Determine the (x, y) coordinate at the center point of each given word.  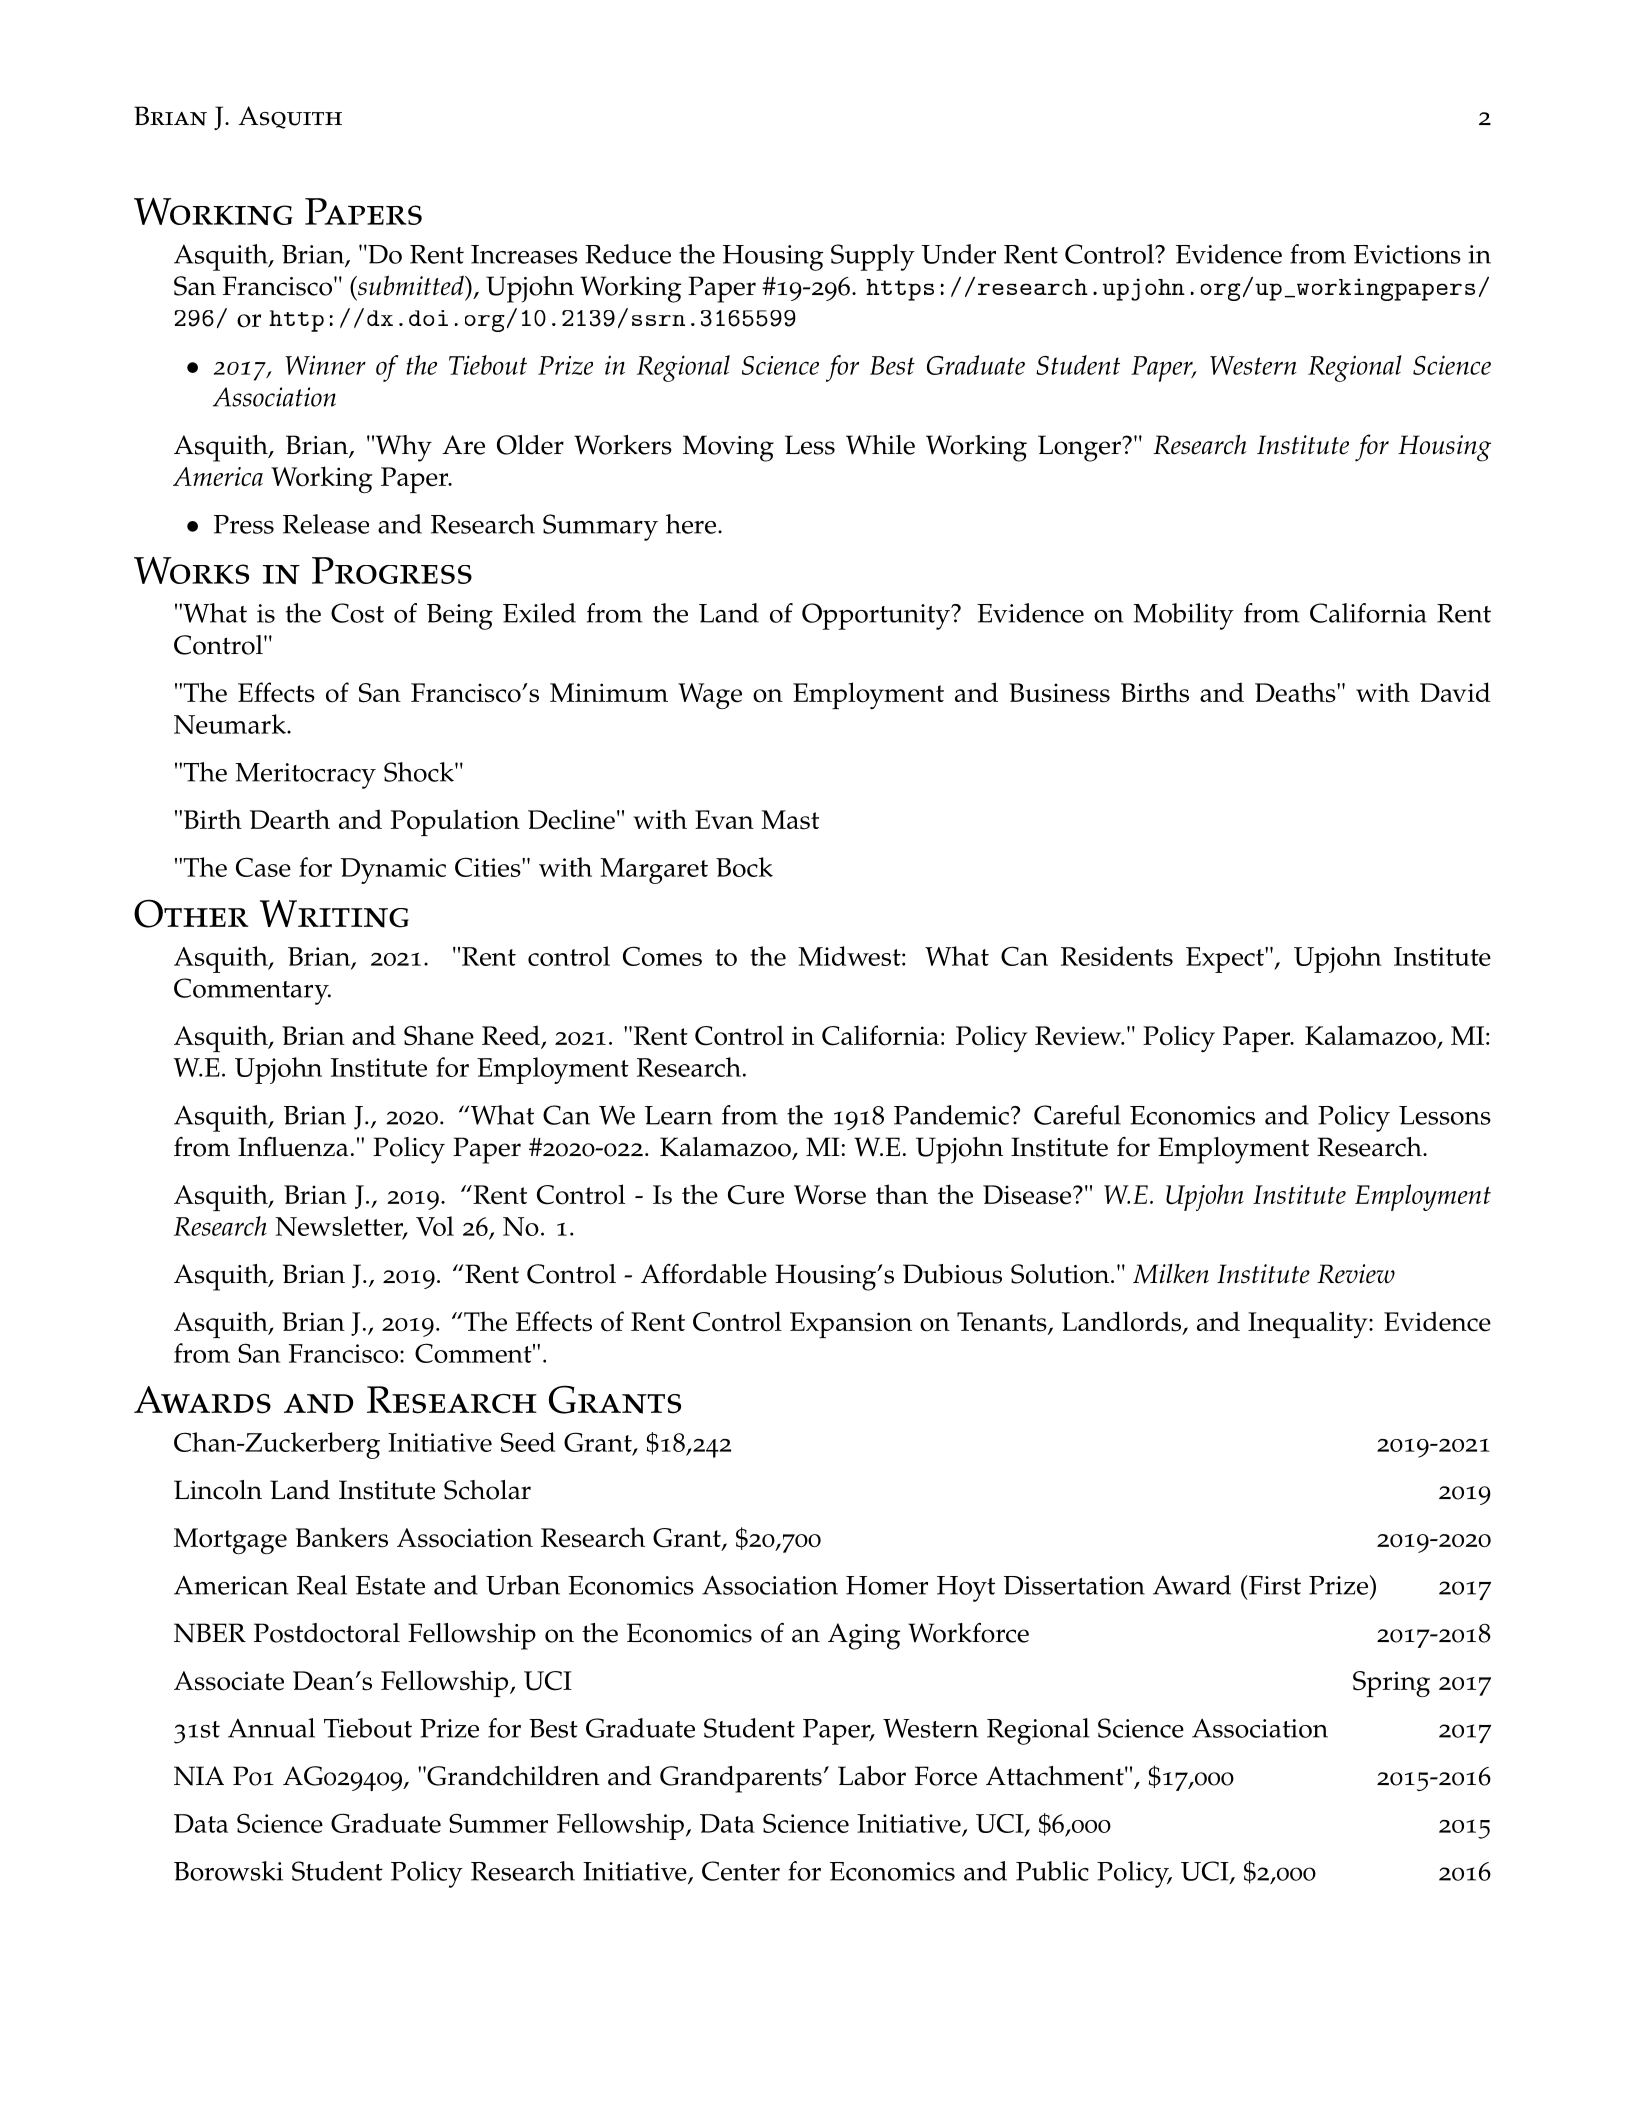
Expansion (851, 1325)
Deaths (1296, 692)
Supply (873, 257)
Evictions (1407, 254)
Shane (439, 1035)
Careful (1077, 1115)
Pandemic (951, 1115)
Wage (710, 696)
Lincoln (218, 1490)
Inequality (1309, 1324)
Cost (357, 613)
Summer (498, 1823)
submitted (411, 285)
